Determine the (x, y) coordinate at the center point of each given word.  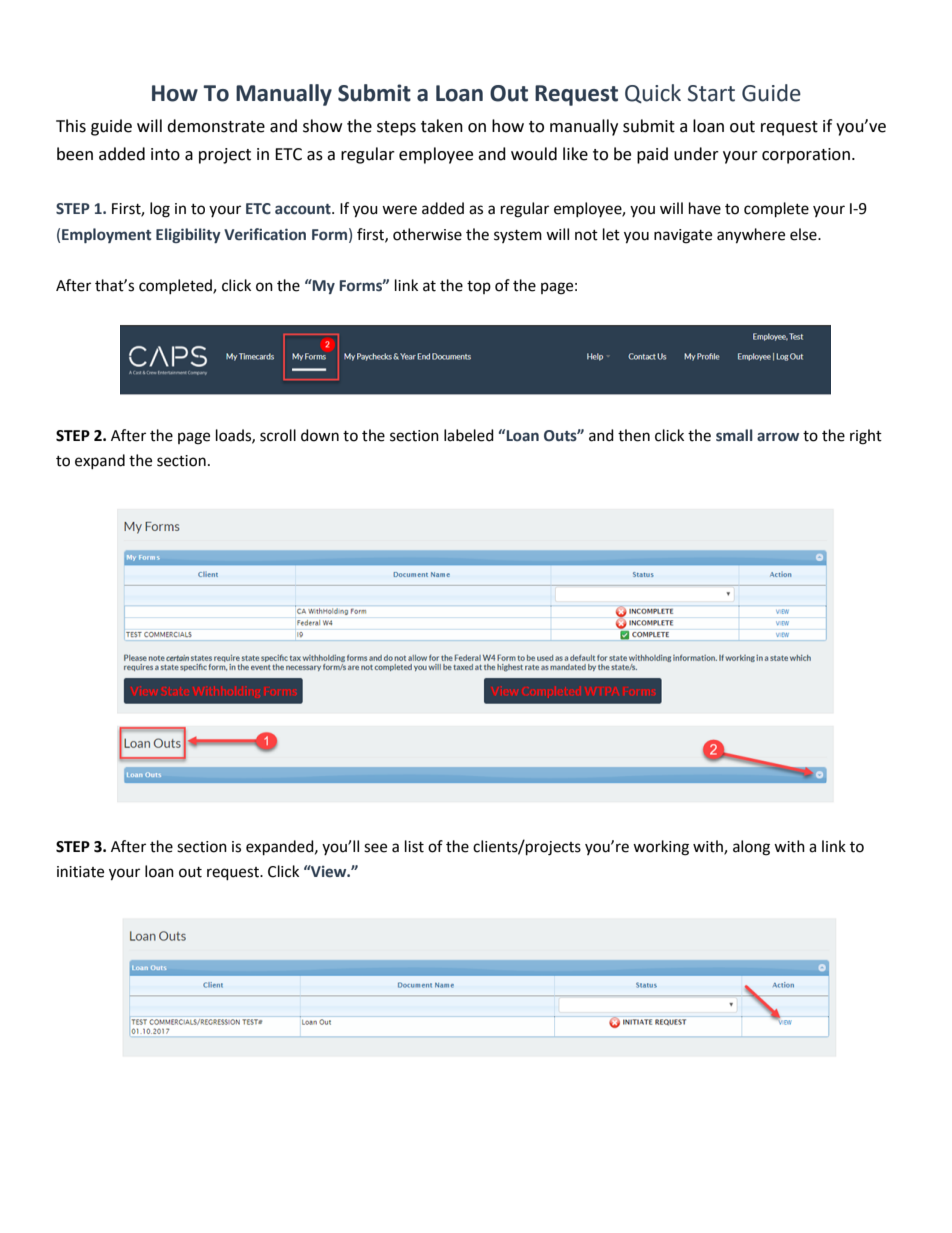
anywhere (751, 236)
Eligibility (188, 235)
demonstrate (216, 126)
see (375, 848)
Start (711, 93)
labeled (469, 435)
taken (442, 126)
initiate (80, 872)
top (479, 287)
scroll (278, 435)
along (751, 848)
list (414, 846)
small (734, 435)
